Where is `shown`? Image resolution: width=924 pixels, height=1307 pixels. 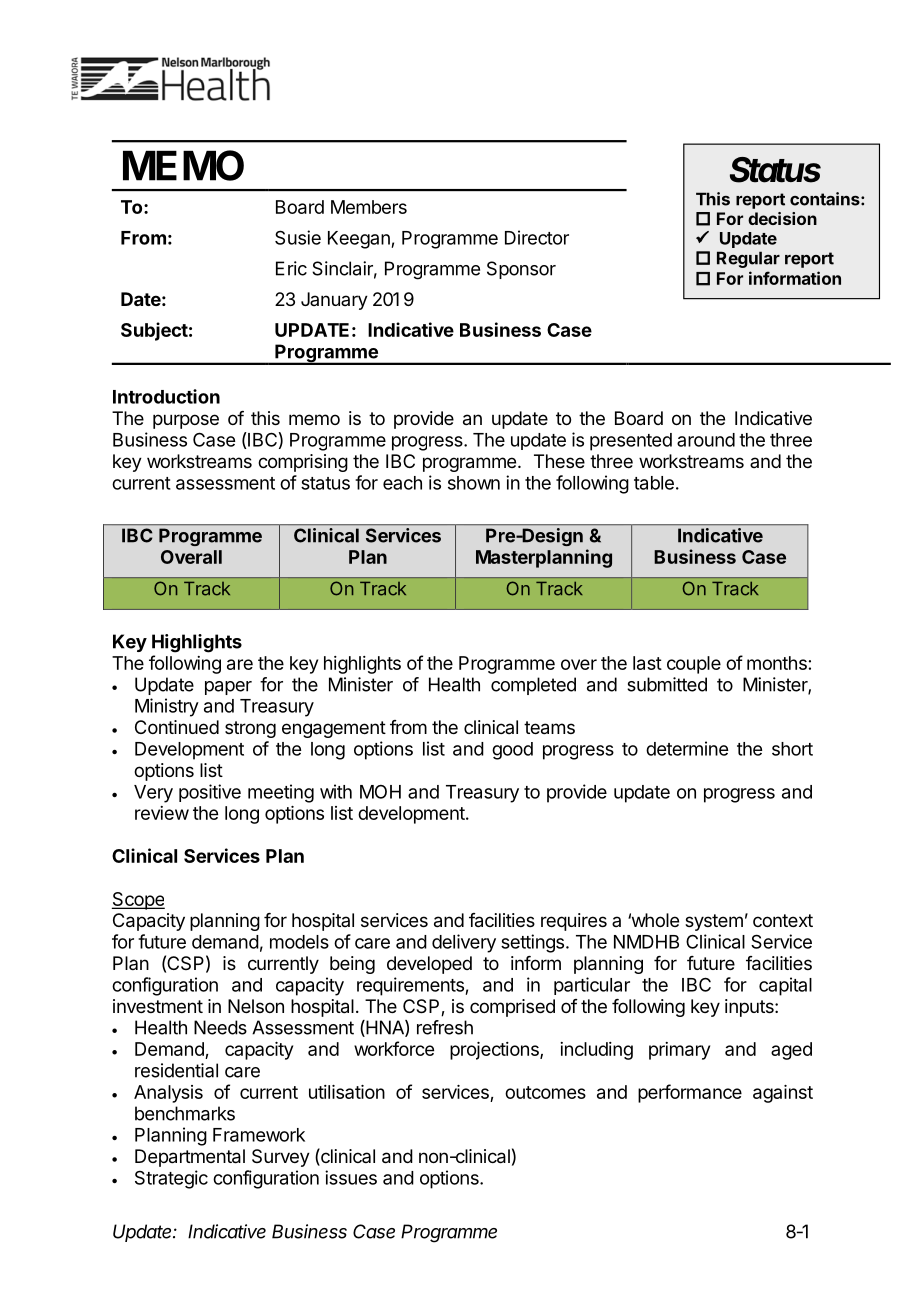
shown is located at coordinates (474, 483).
